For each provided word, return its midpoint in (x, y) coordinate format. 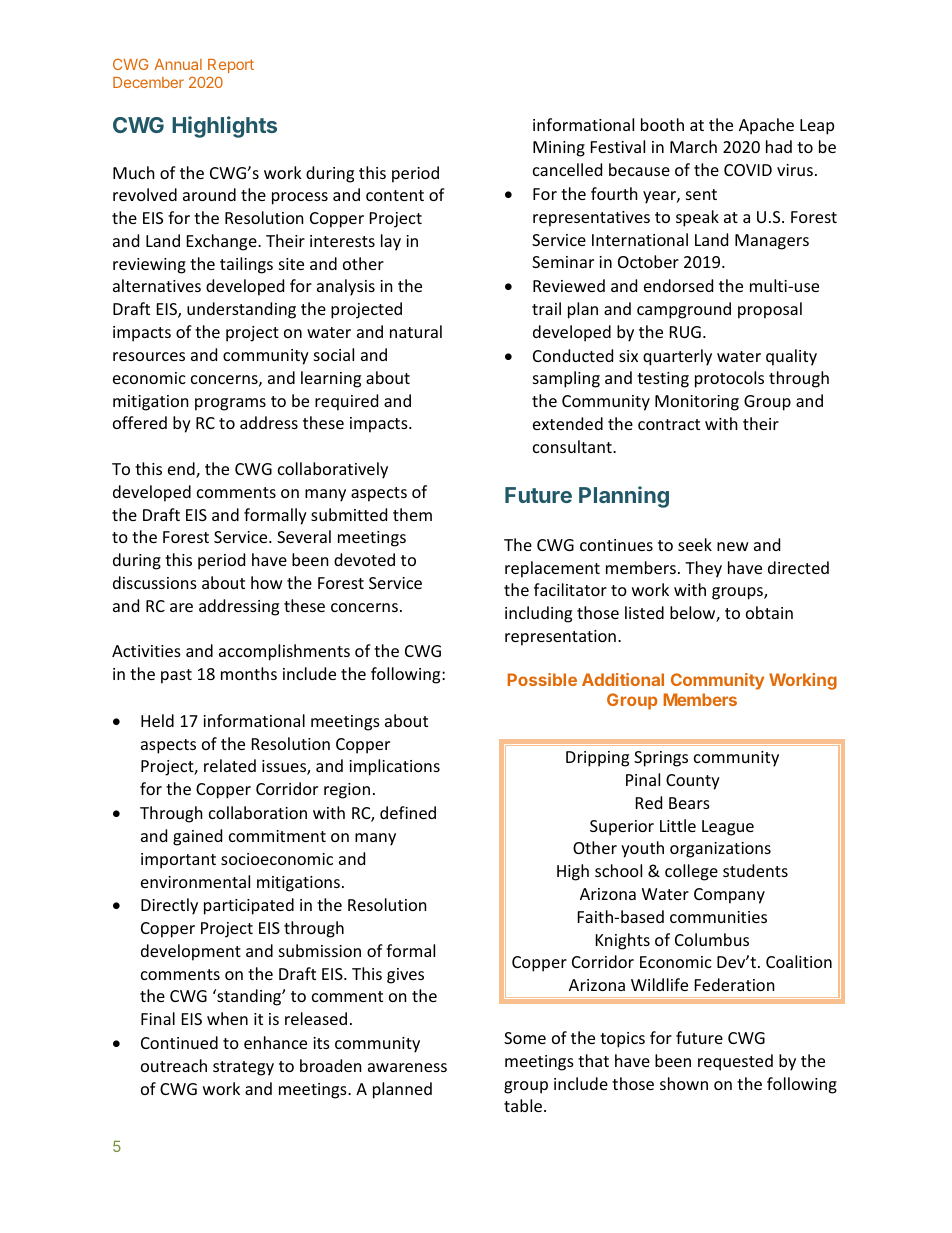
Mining (559, 149)
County (693, 782)
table (523, 1105)
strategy (243, 1068)
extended (568, 423)
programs (230, 404)
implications (394, 767)
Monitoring (697, 403)
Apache (766, 126)
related (230, 765)
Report (231, 66)
